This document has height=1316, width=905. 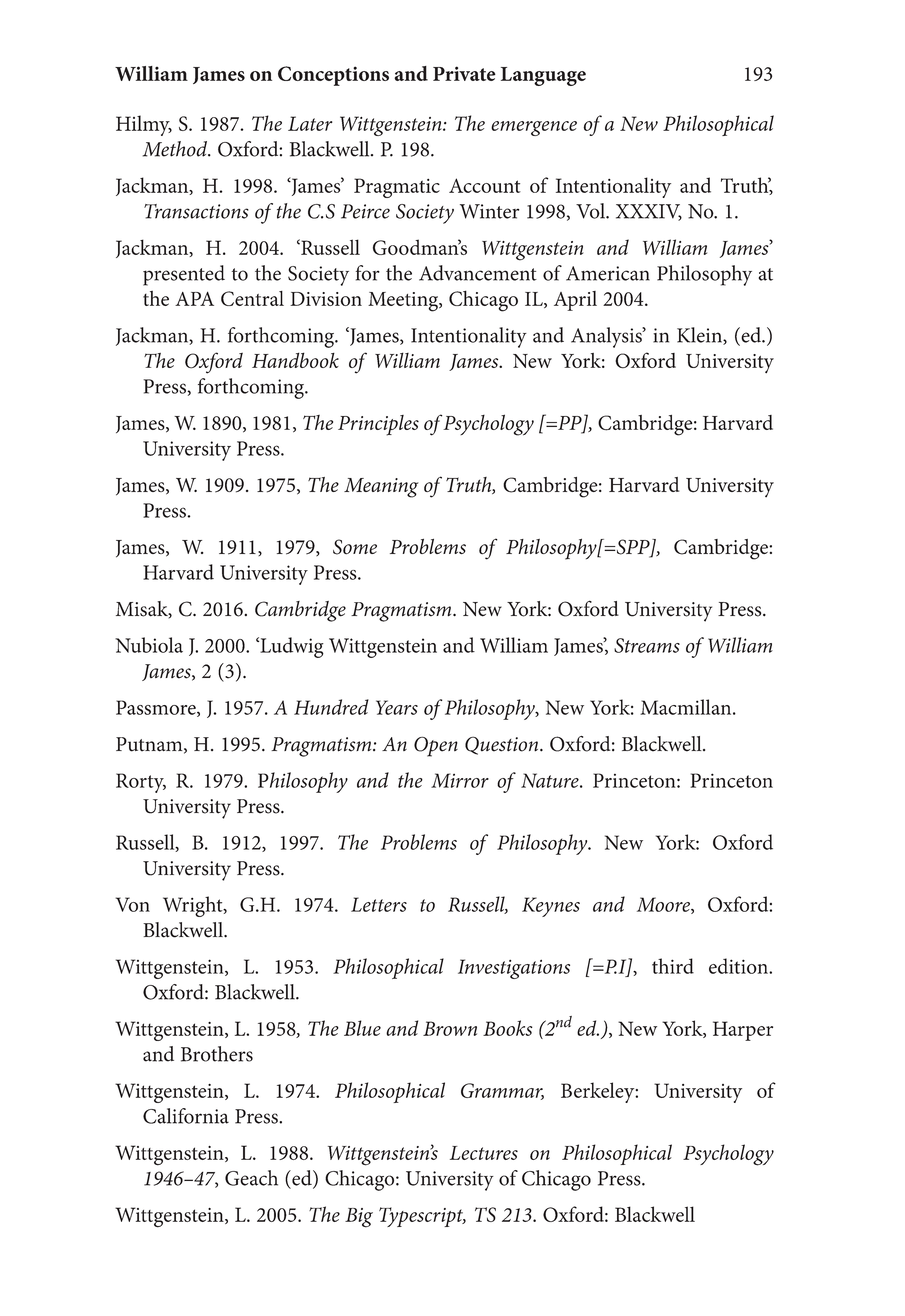 What do you see at coordinates (478, 273) in the document?
I see `Advancement` at bounding box center [478, 273].
